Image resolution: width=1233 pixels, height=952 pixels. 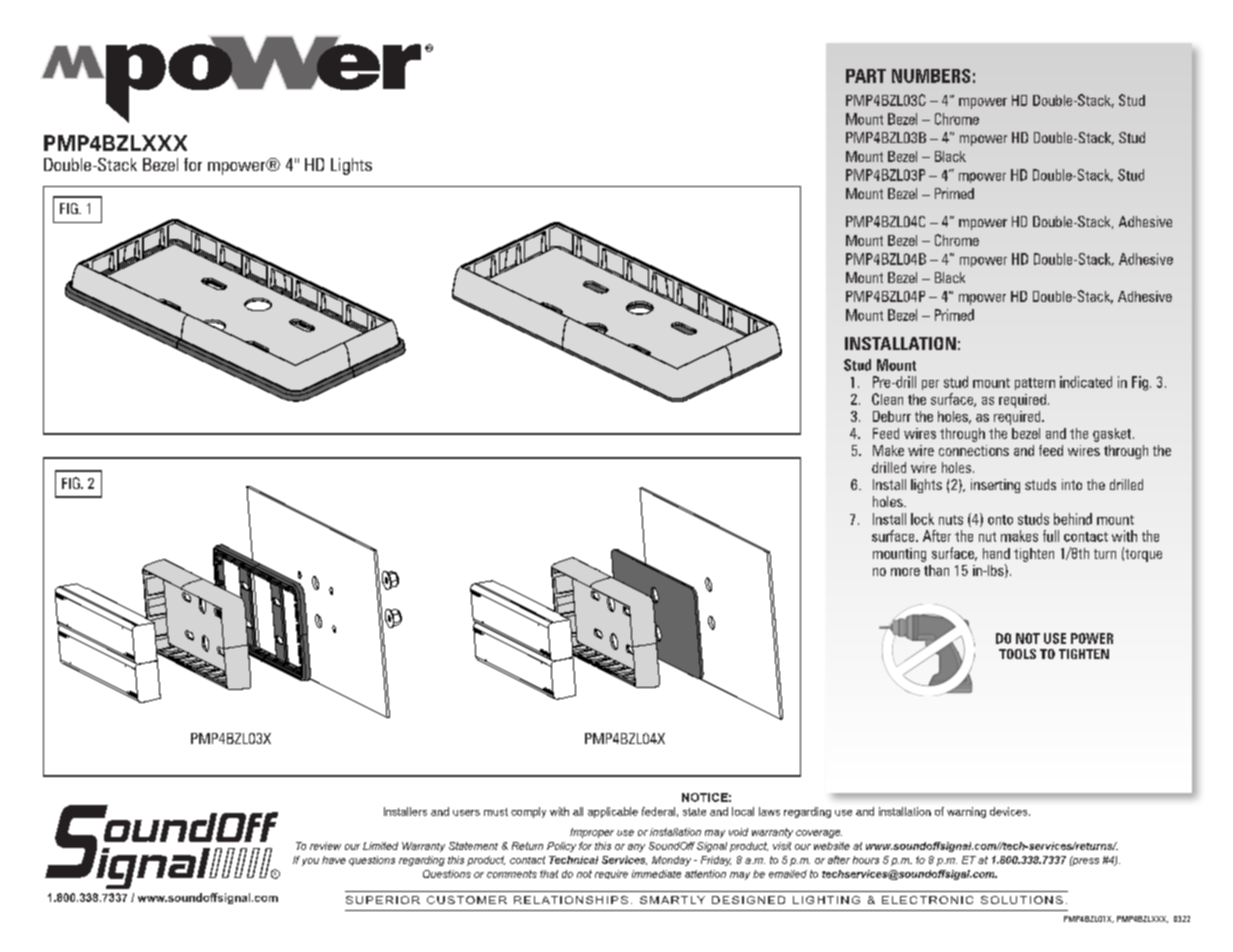 What do you see at coordinates (1086, 382) in the document?
I see `indicated` at bounding box center [1086, 382].
